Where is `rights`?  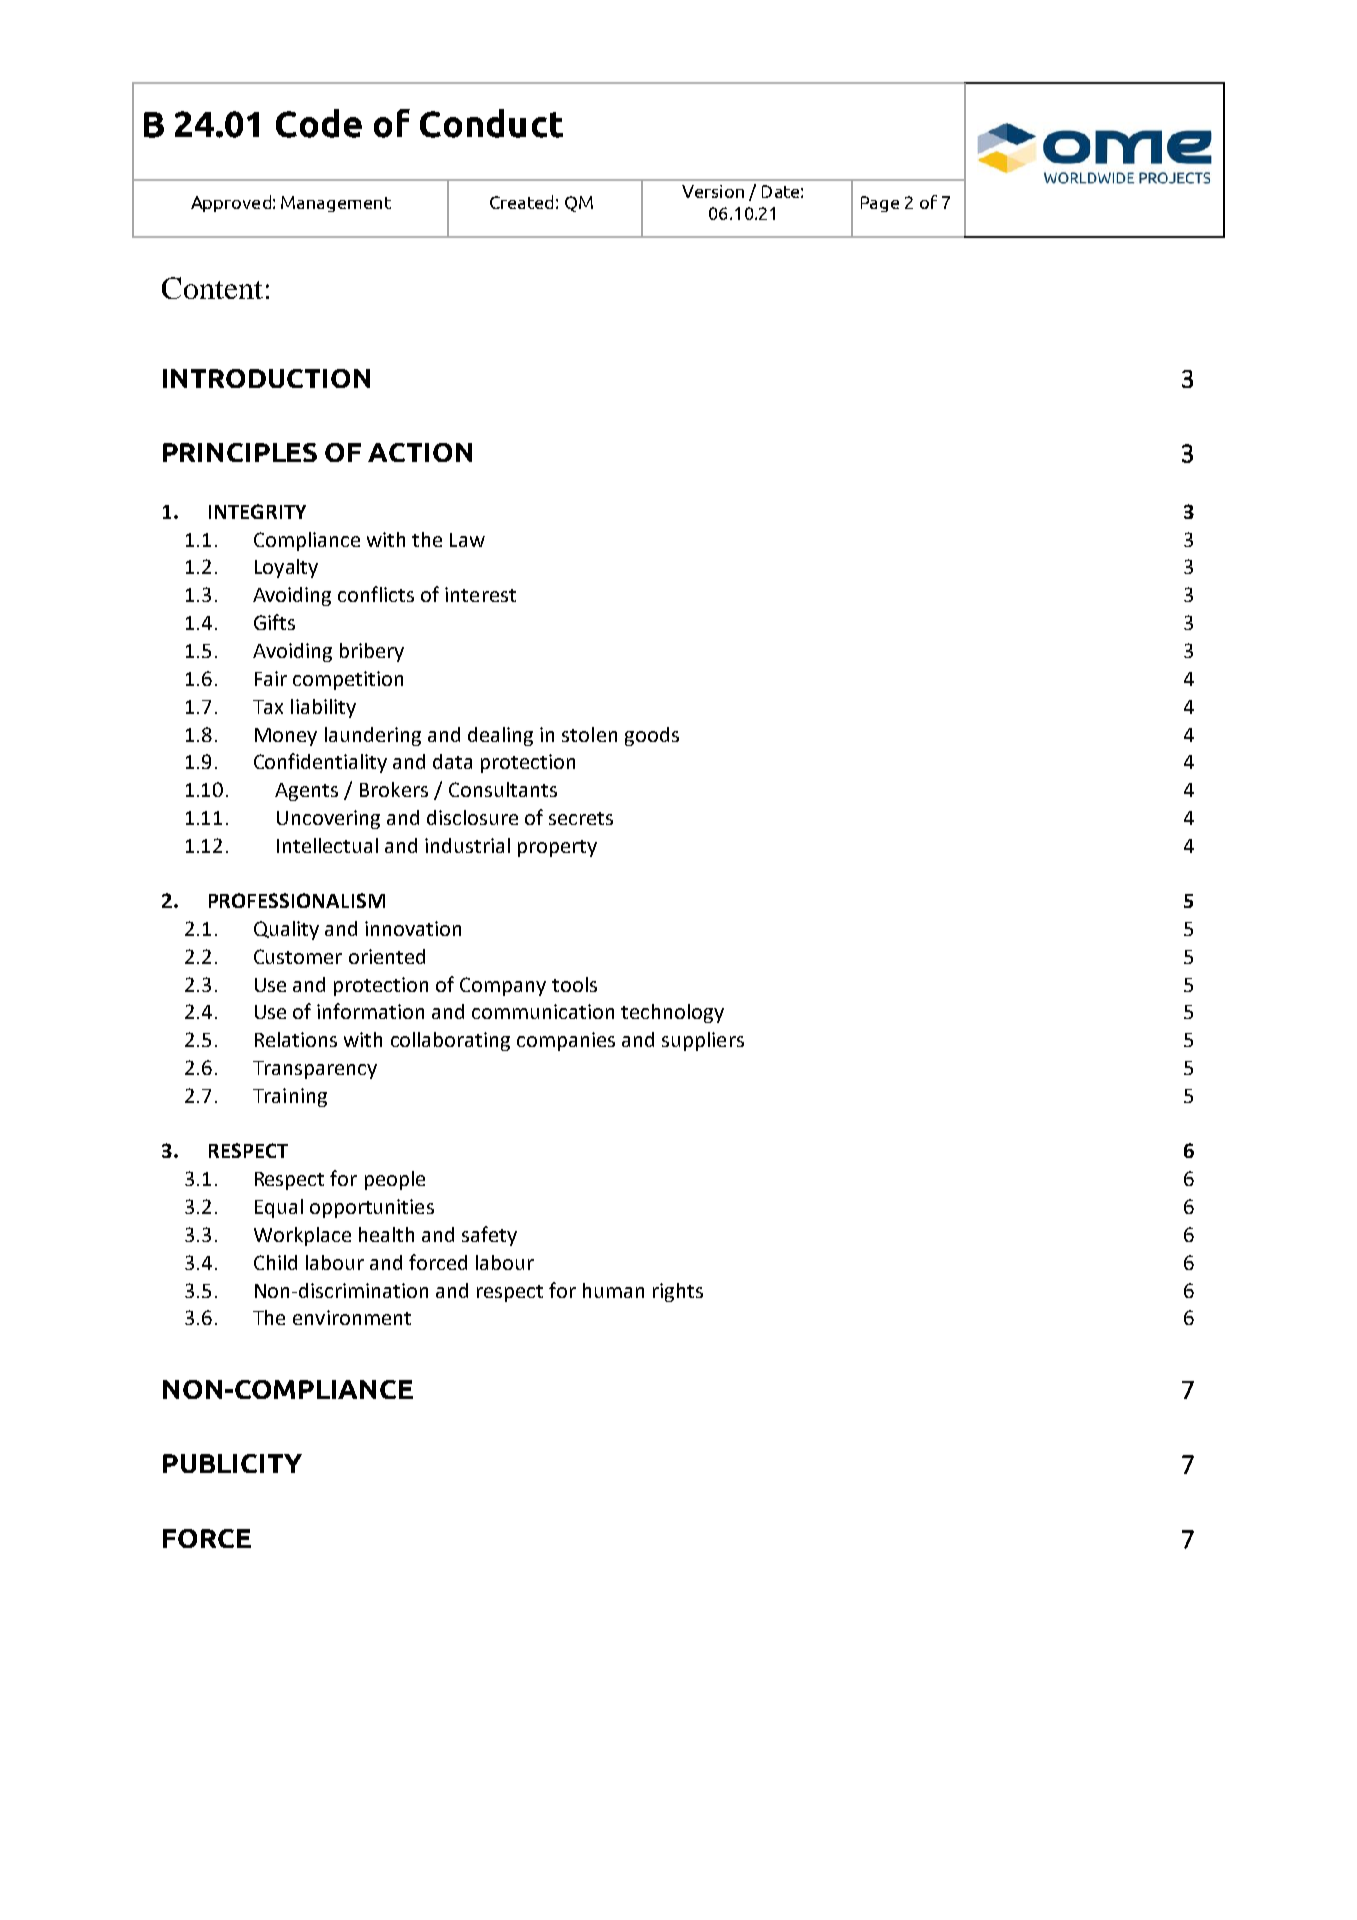
rights is located at coordinates (678, 1292).
